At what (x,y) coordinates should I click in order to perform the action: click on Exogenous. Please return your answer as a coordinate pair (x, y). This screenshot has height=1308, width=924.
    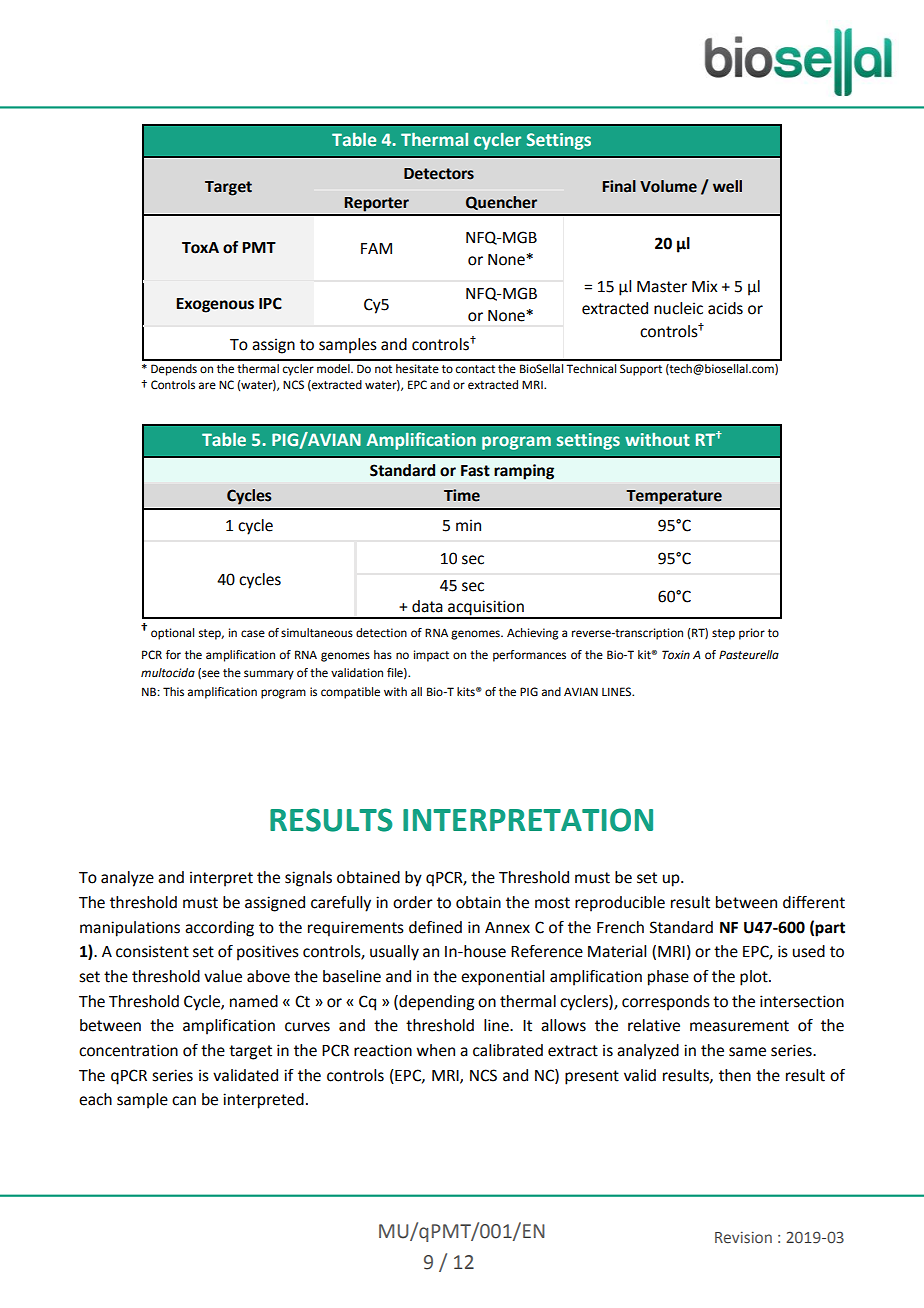
    Looking at the image, I should click on (215, 305).
